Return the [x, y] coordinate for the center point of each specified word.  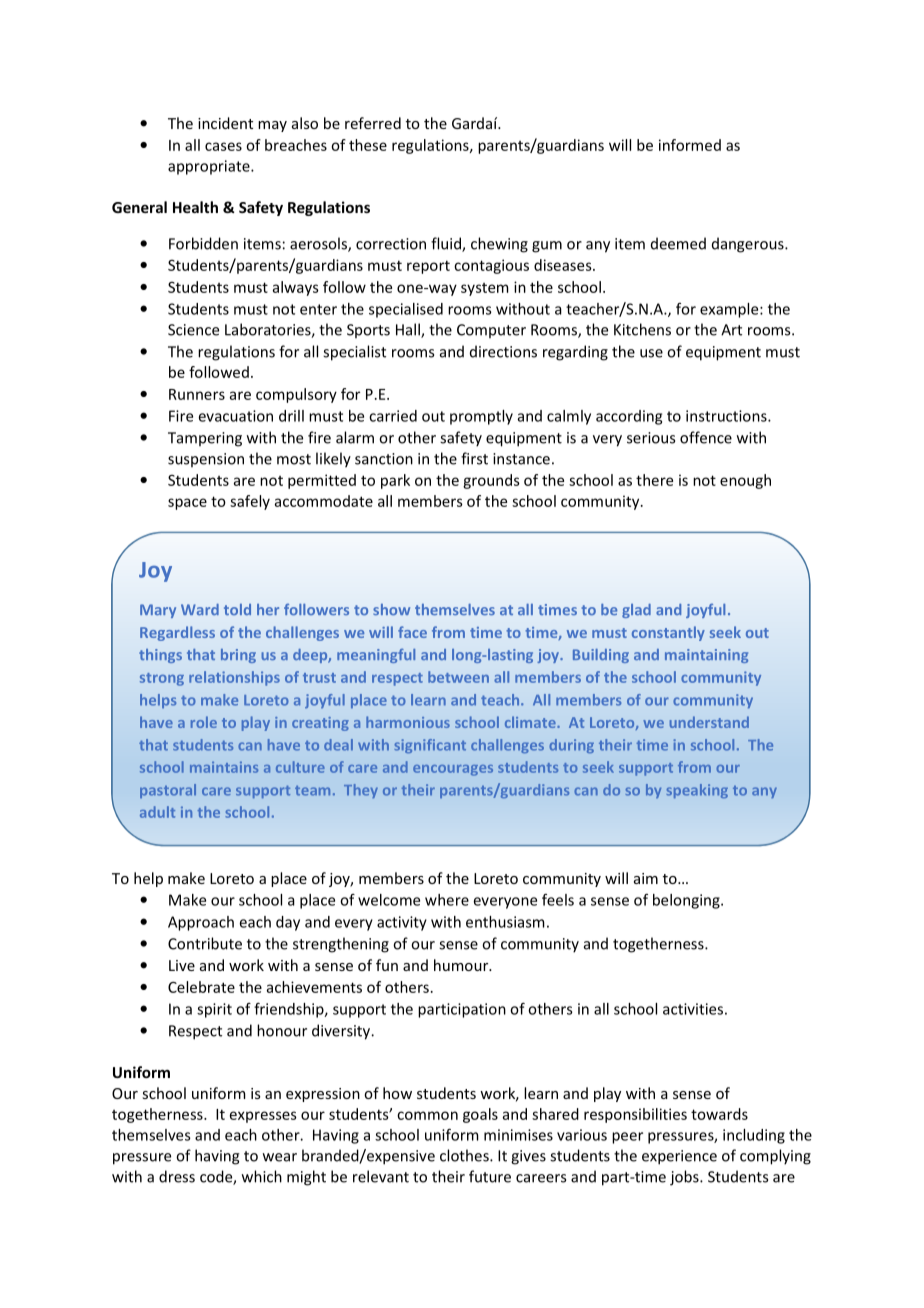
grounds [491, 481]
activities [693, 1009]
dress [177, 1176]
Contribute [205, 943]
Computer [491, 331]
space [187, 504]
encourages [453, 770]
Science [193, 330]
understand [709, 722]
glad [636, 611]
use [651, 353]
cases [223, 146]
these [368, 145]
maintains [224, 767]
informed [690, 145]
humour [462, 965]
